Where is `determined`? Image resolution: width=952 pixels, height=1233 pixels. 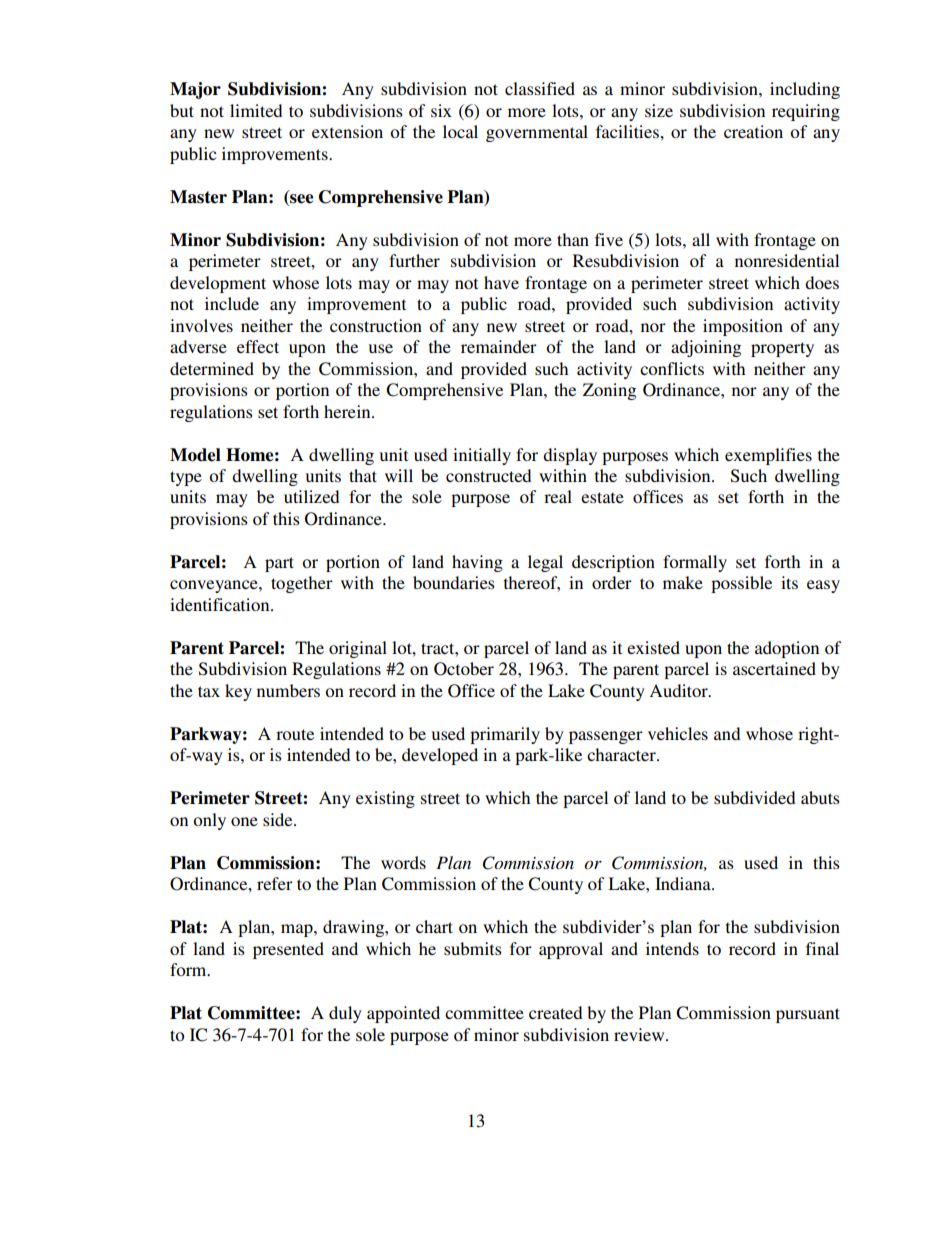 determined is located at coordinates (212, 368).
